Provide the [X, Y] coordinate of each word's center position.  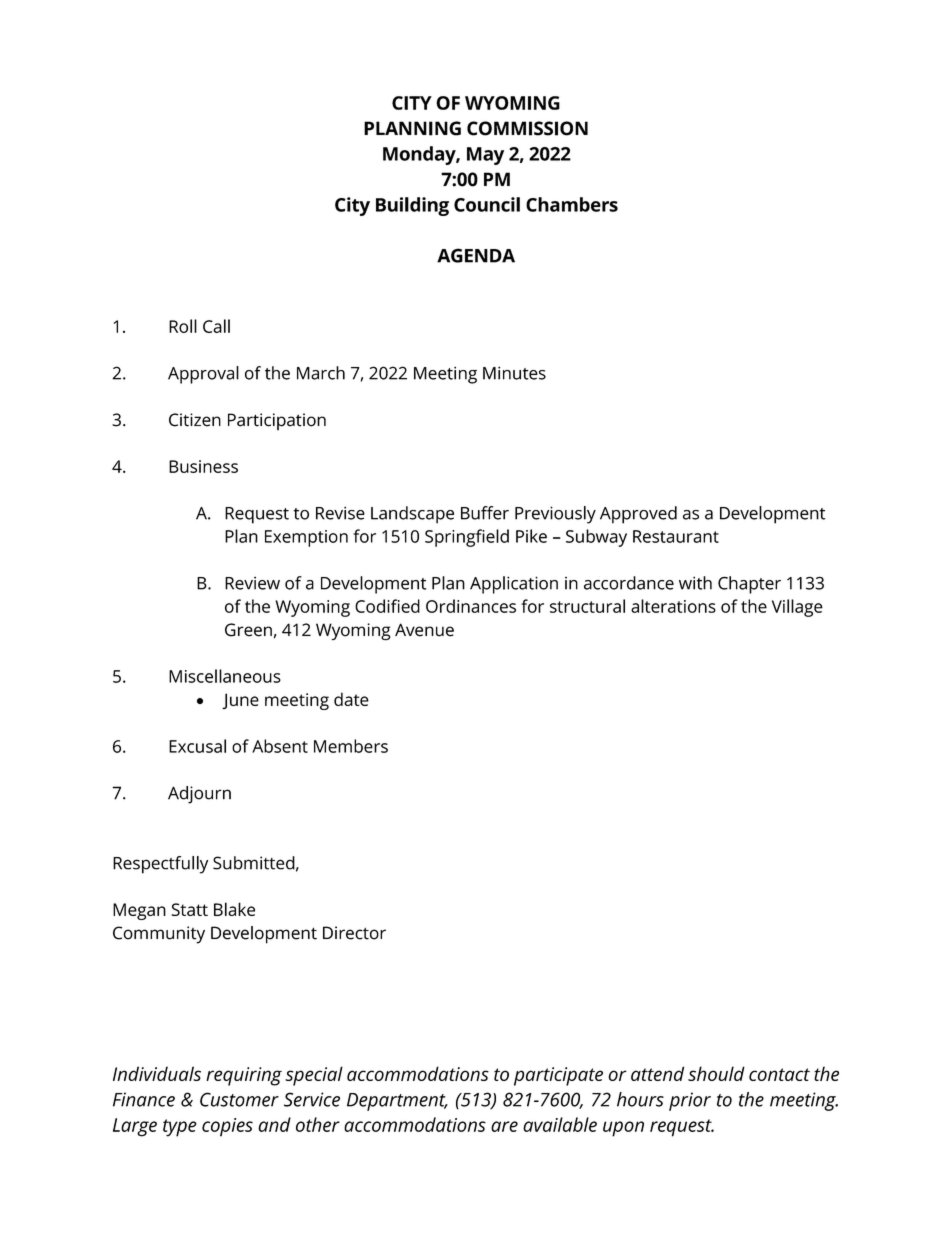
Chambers [572, 204]
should [716, 1073]
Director [354, 933]
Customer [239, 1099]
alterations [673, 606]
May [485, 156]
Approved [638, 515]
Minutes [514, 373]
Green [248, 630]
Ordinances [471, 606]
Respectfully [160, 865]
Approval [203, 375]
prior [690, 1101]
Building [412, 206]
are [504, 1126]
